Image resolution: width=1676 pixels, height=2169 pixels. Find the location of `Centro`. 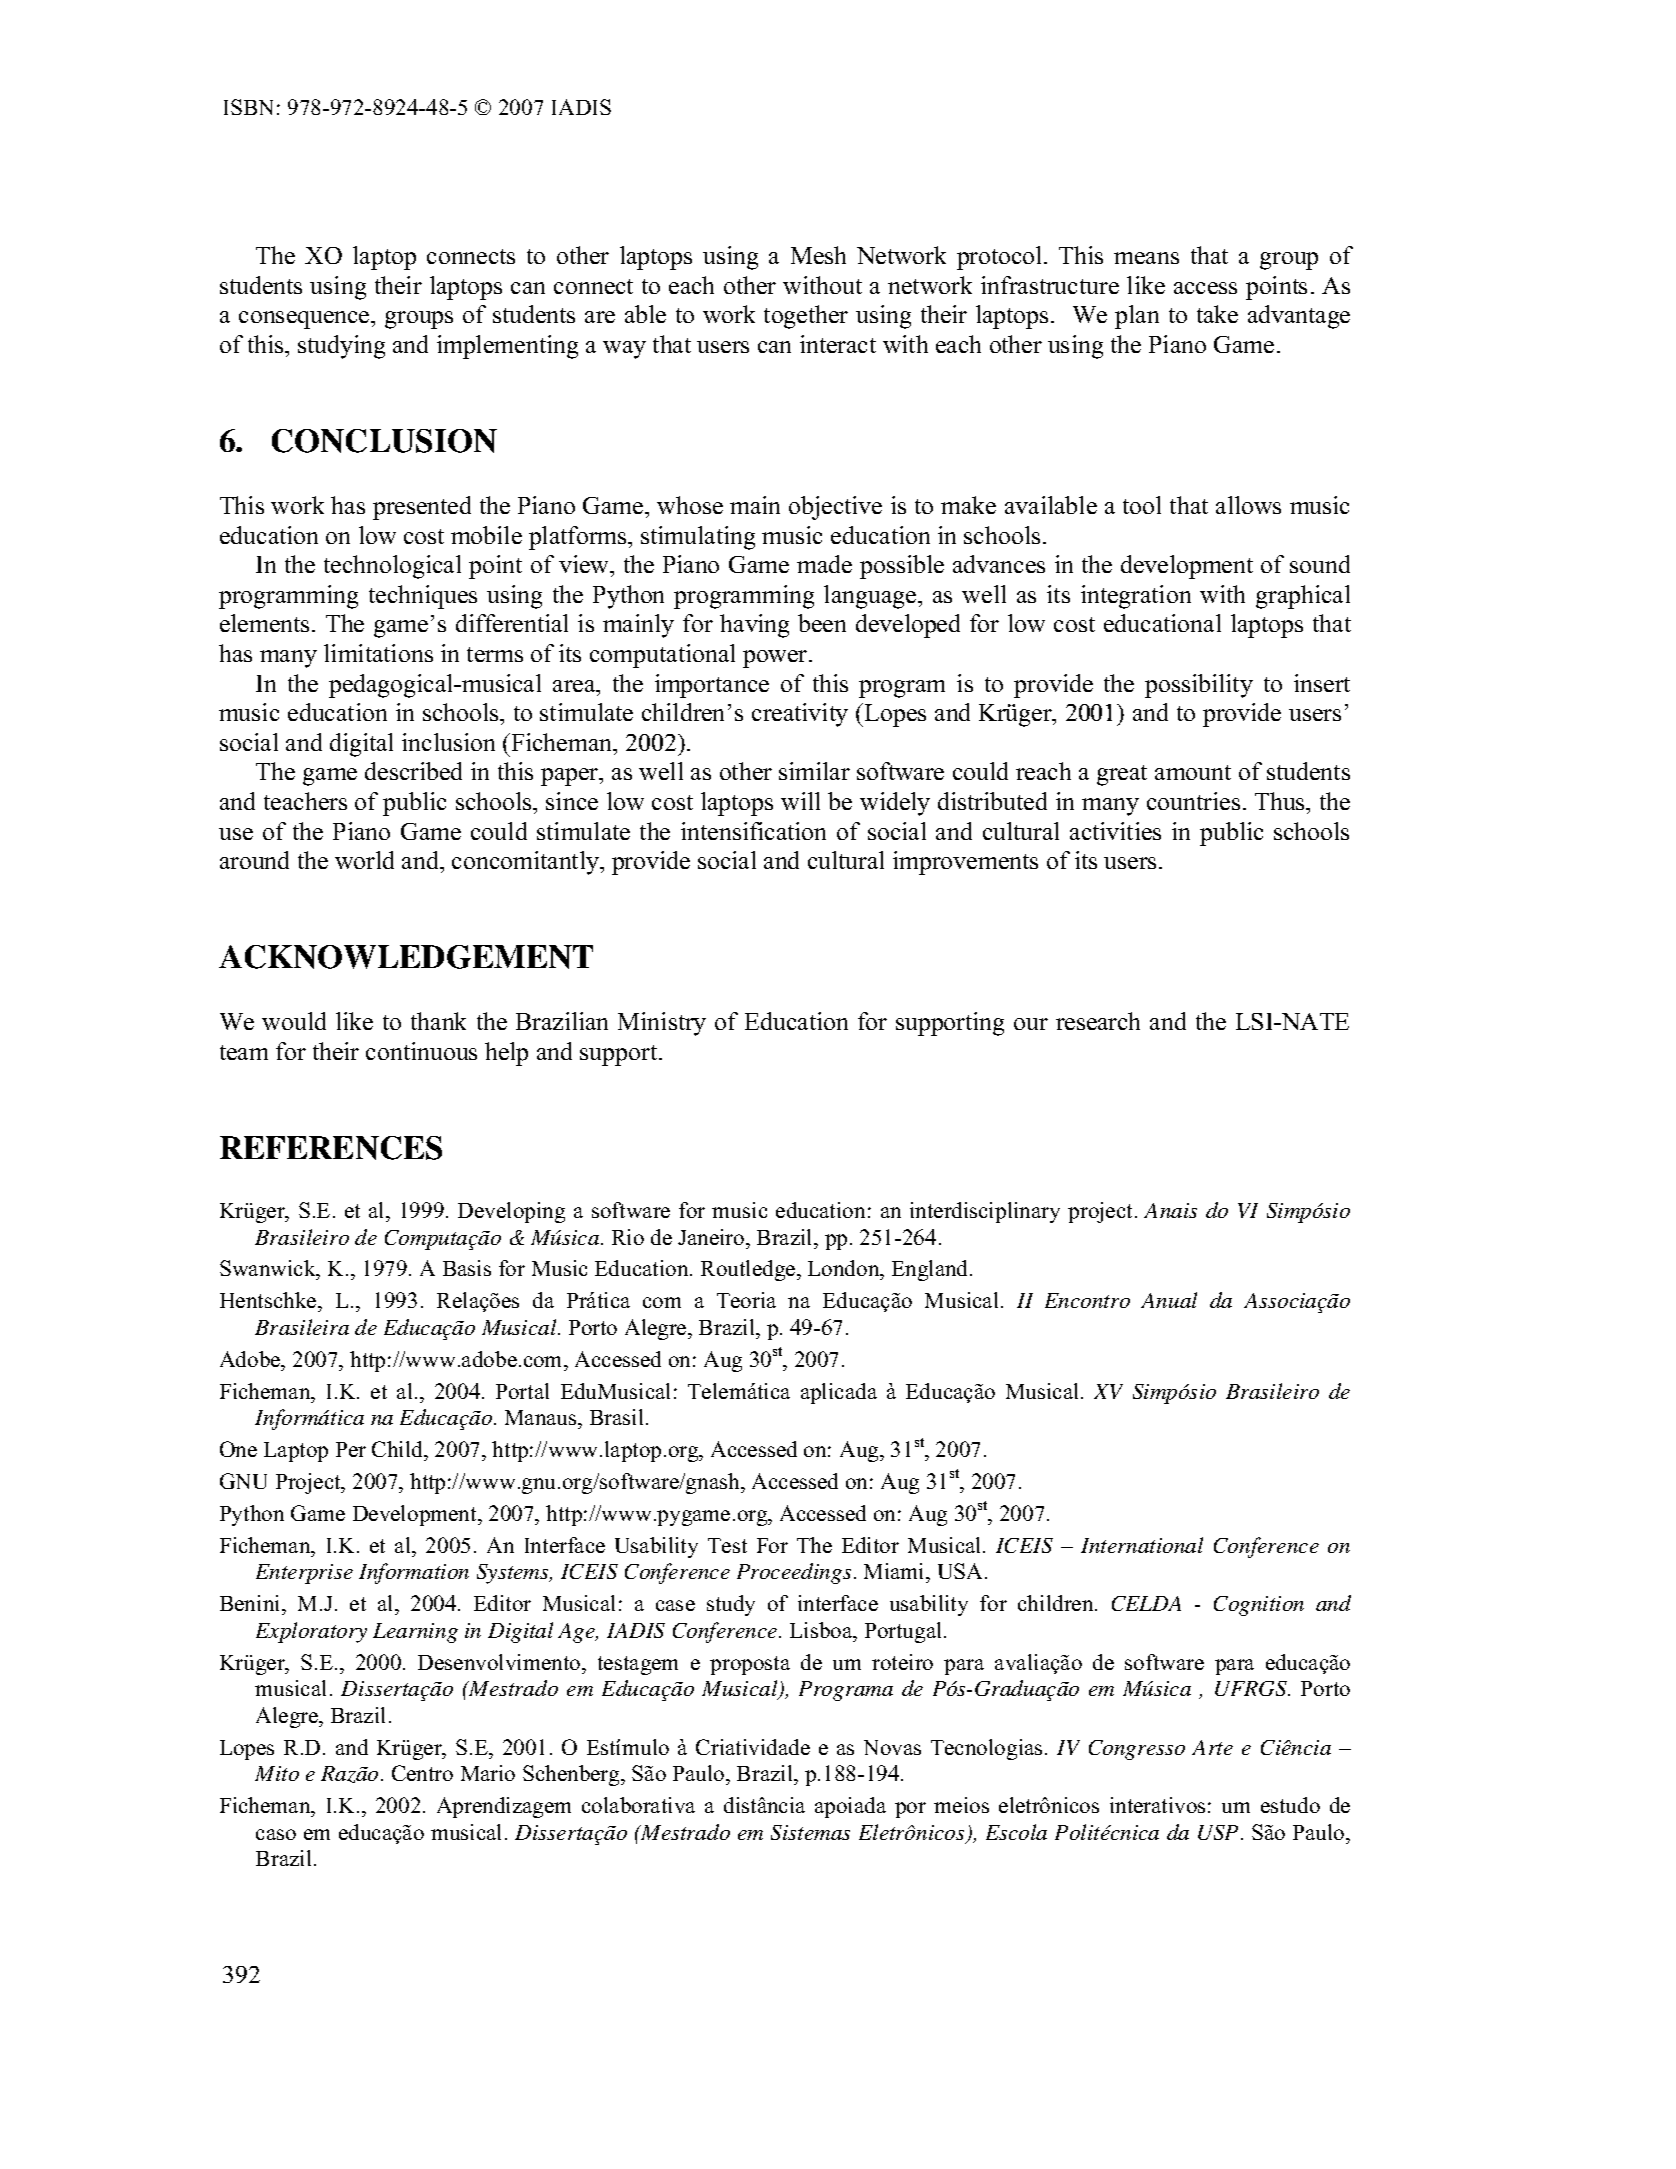

Centro is located at coordinates (422, 1773).
